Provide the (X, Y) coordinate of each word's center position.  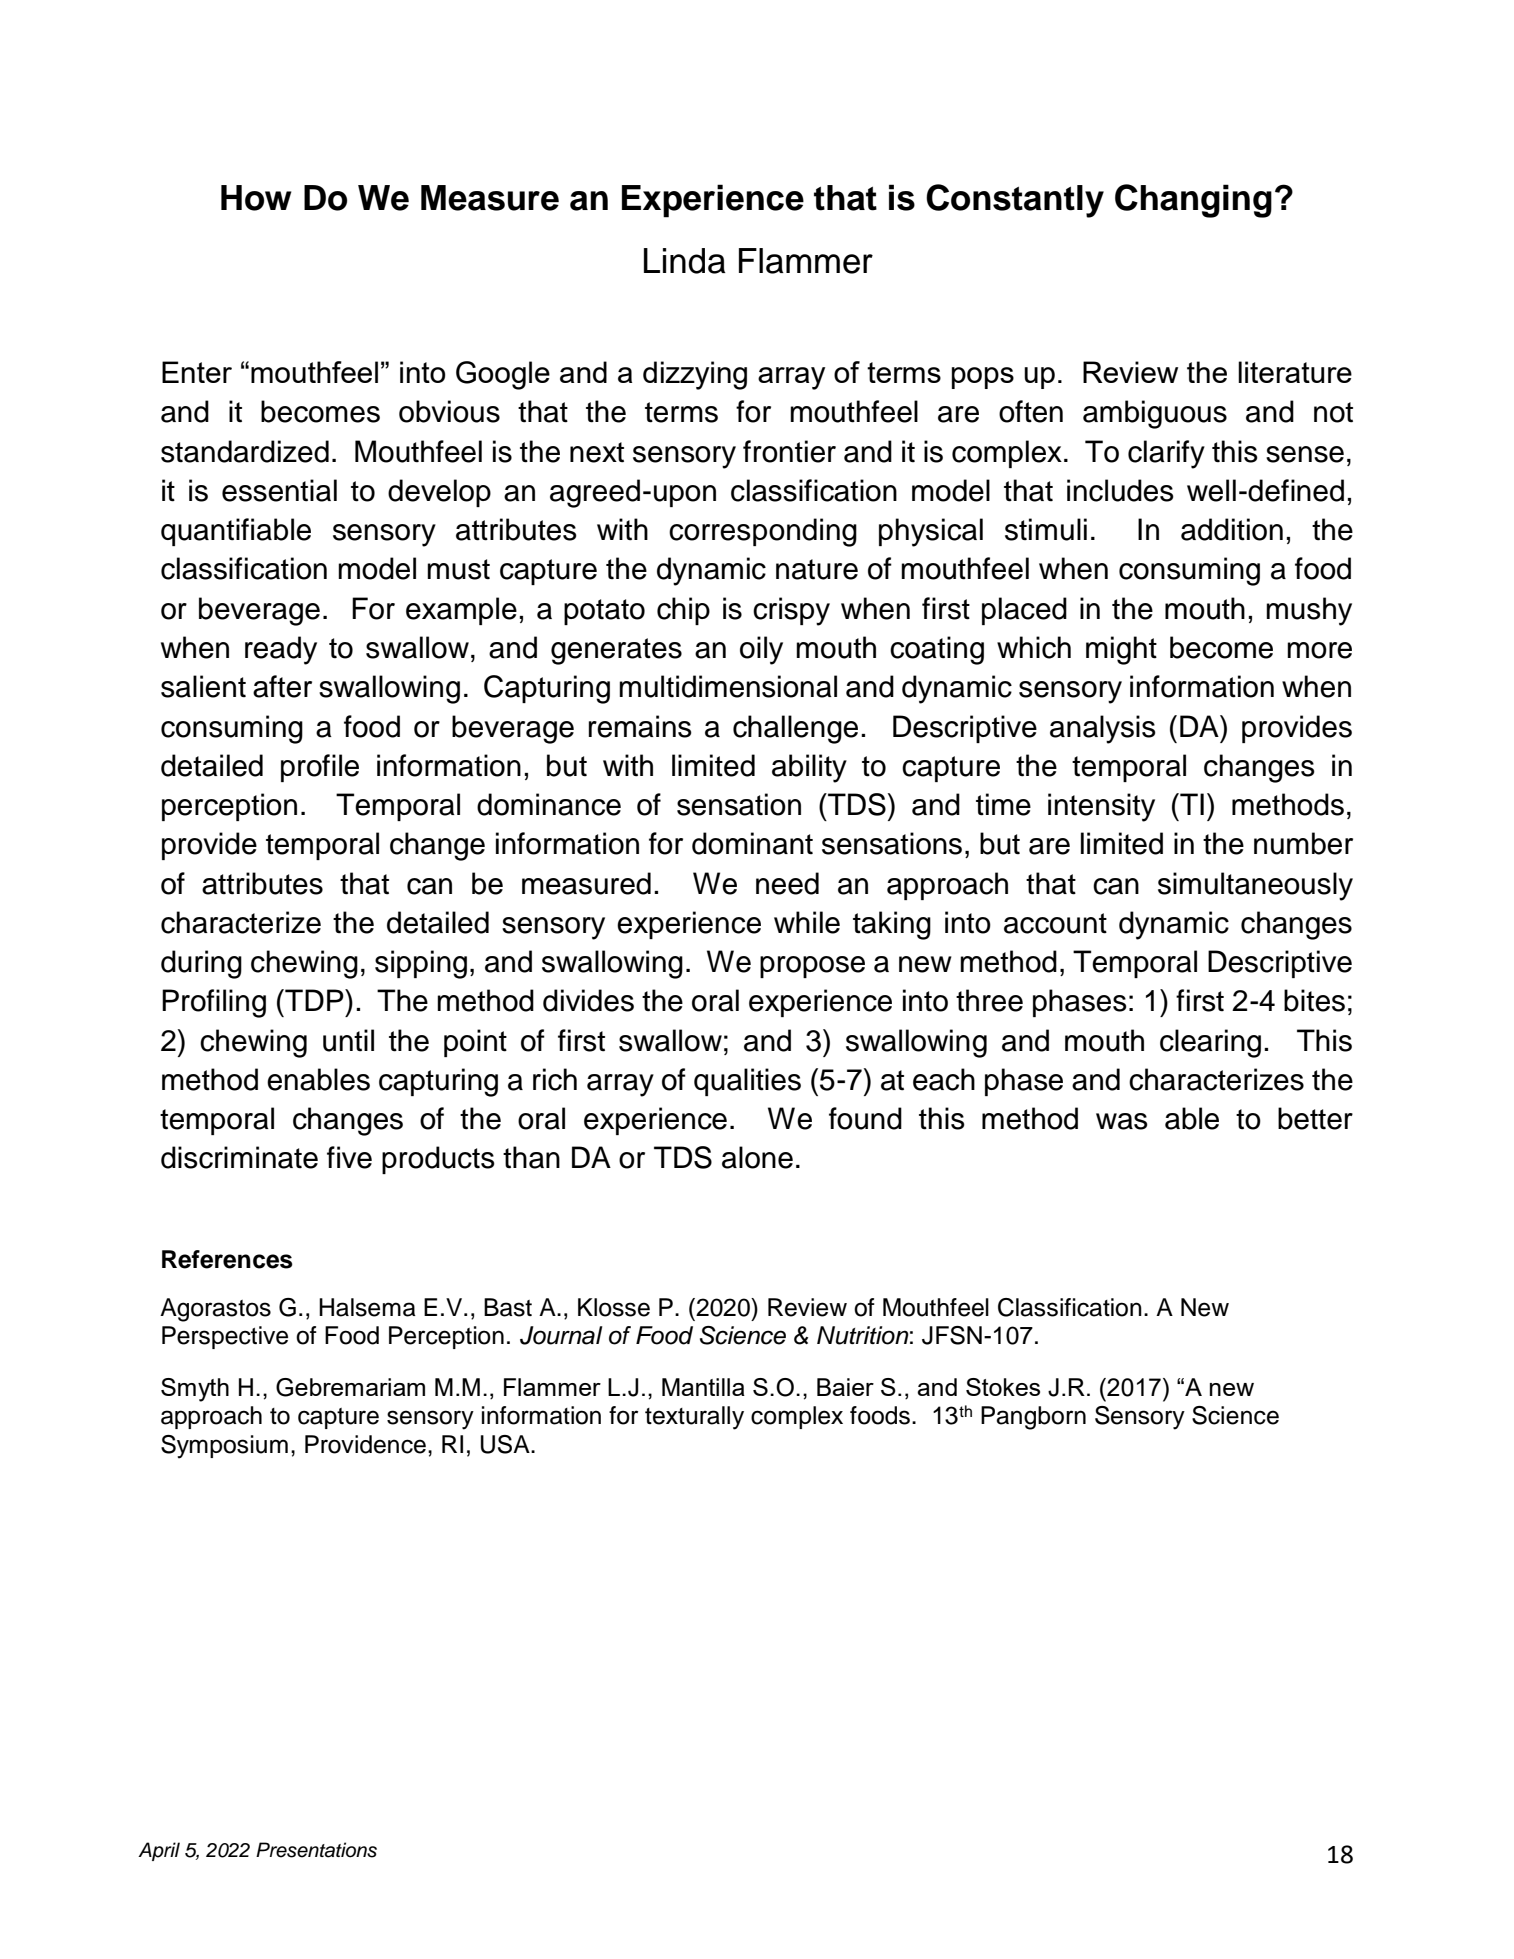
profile (320, 768)
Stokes (1003, 1387)
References (227, 1259)
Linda (685, 261)
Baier (845, 1387)
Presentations (316, 1850)
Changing (1193, 201)
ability (809, 768)
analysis (1103, 729)
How (256, 198)
